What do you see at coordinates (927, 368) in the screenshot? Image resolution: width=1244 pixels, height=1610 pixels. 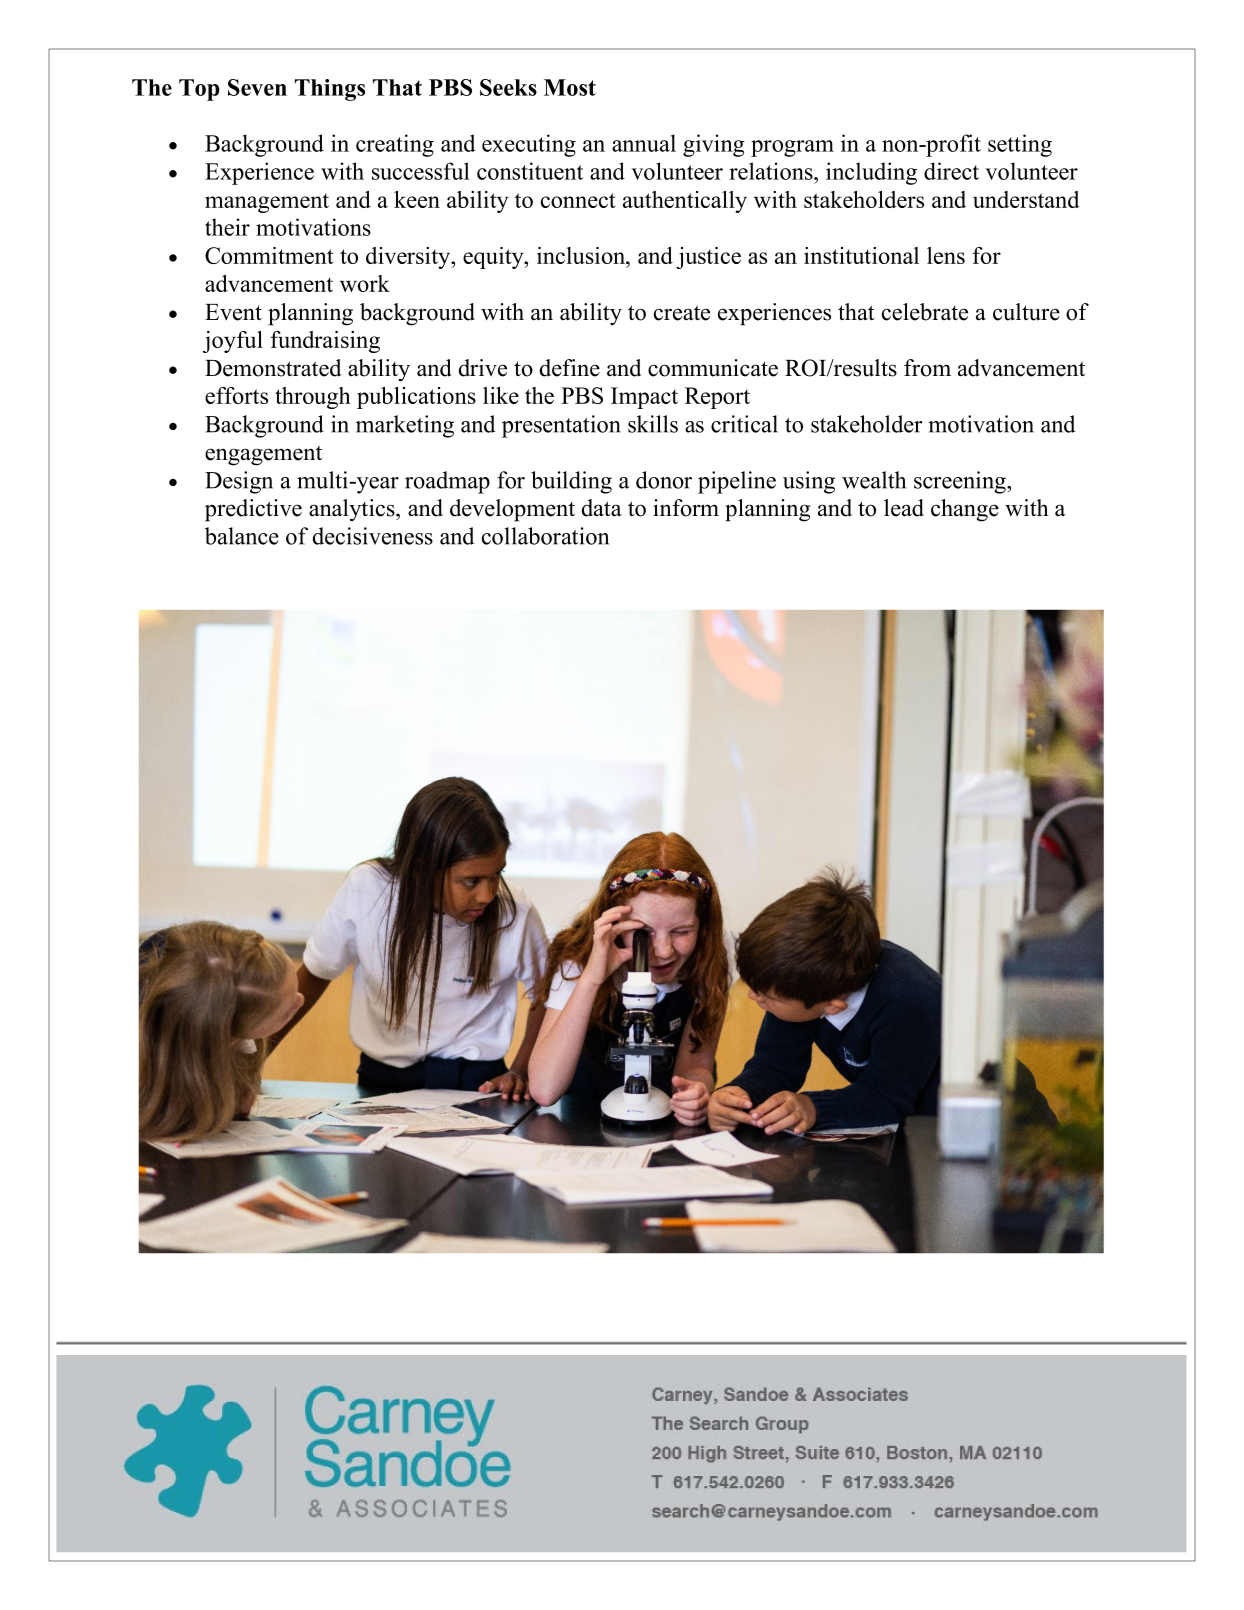 I see `from` at bounding box center [927, 368].
